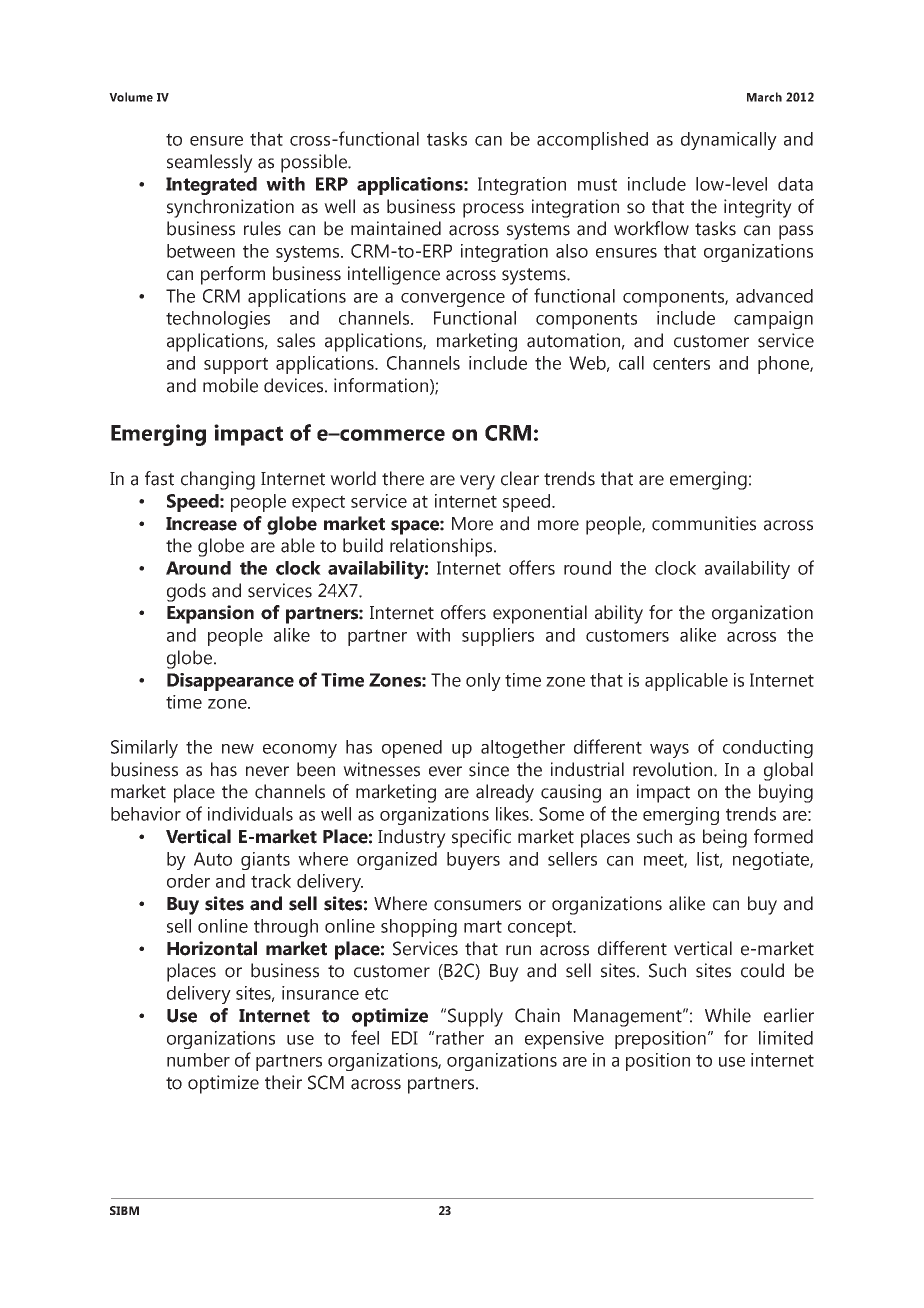 Image resolution: width=924 pixels, height=1308 pixels. What do you see at coordinates (704, 523) in the page?
I see `communities` at bounding box center [704, 523].
